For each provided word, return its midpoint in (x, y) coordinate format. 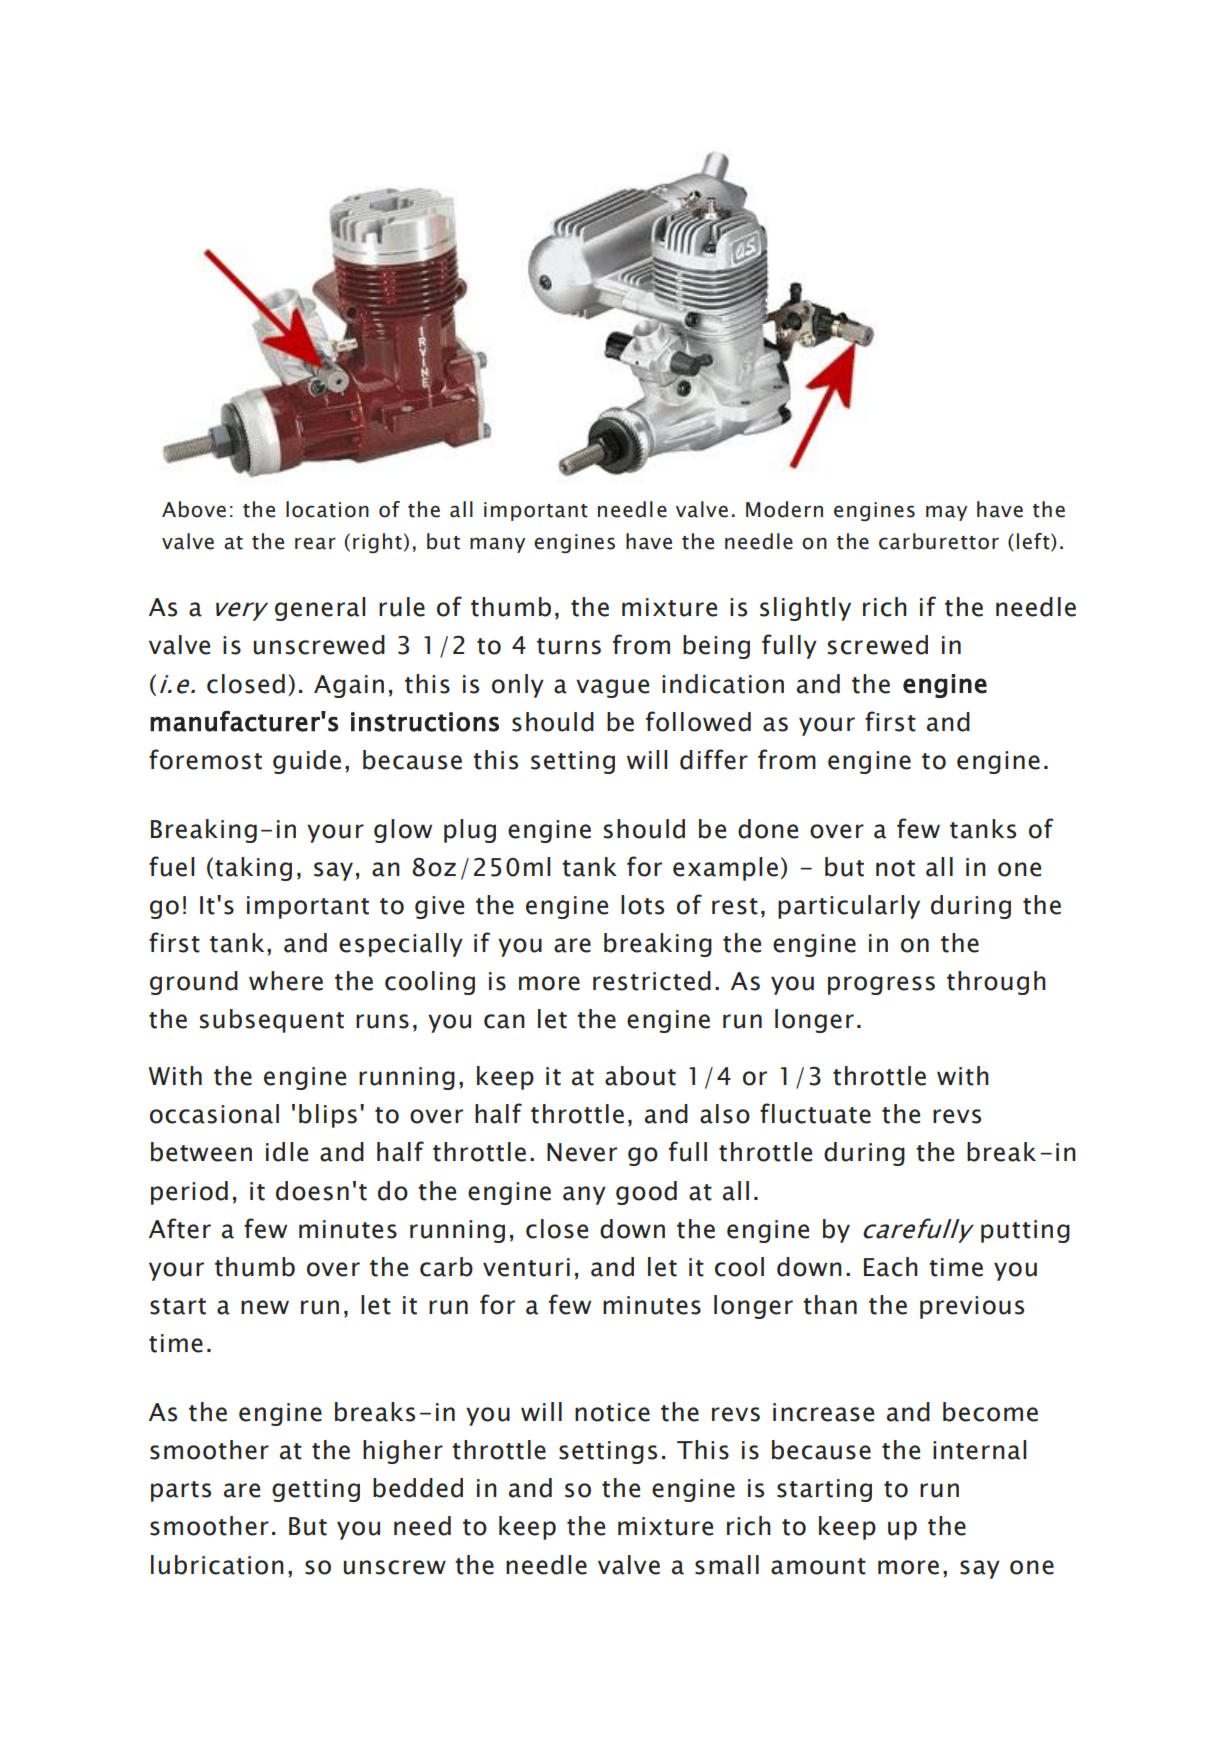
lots (642, 905)
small (727, 1565)
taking (253, 869)
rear (315, 543)
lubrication (217, 1565)
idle (287, 1152)
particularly (849, 907)
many (497, 545)
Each (891, 1267)
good (646, 1193)
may (946, 513)
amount (818, 1566)
